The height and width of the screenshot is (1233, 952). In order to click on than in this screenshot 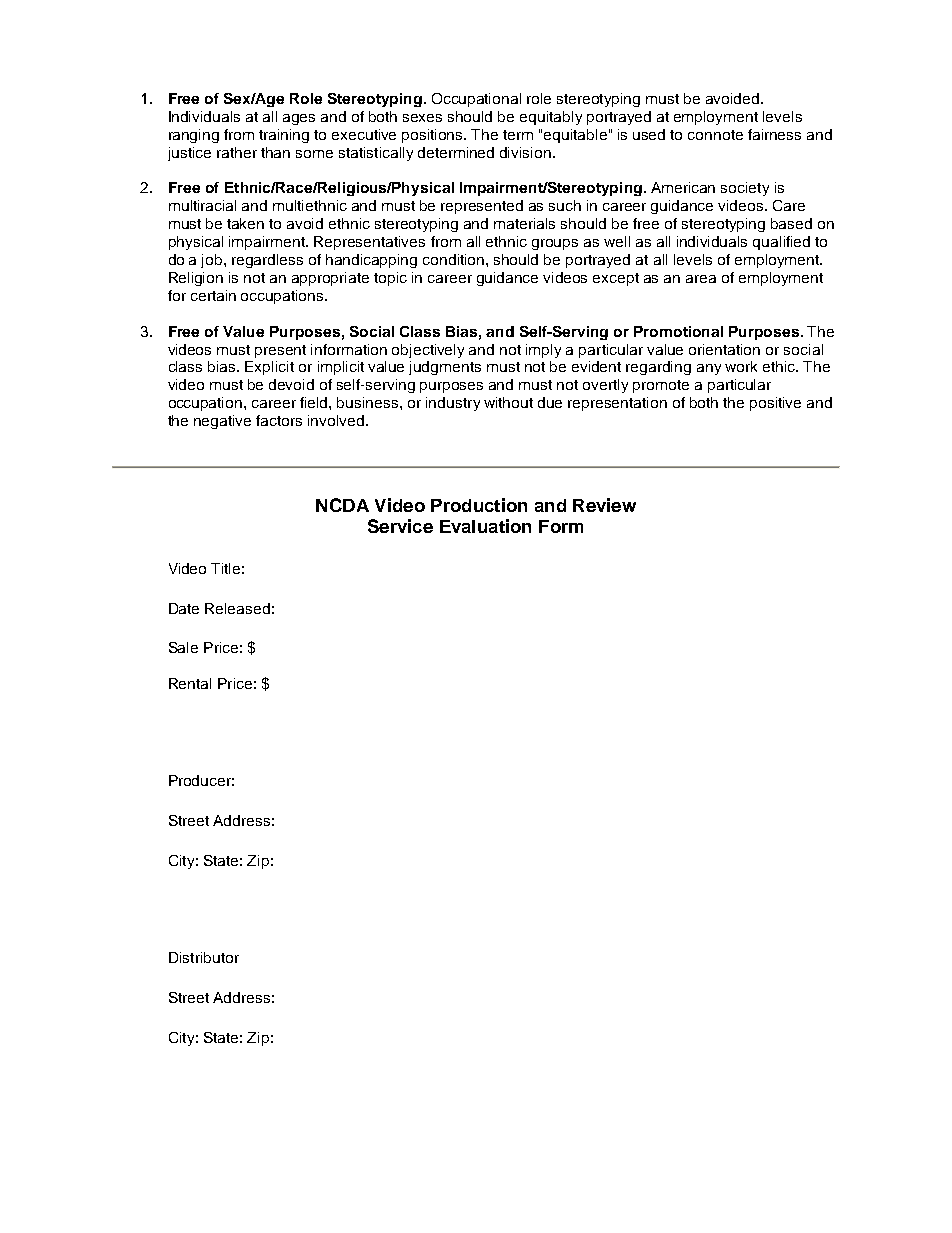, I will do `click(275, 152)`.
